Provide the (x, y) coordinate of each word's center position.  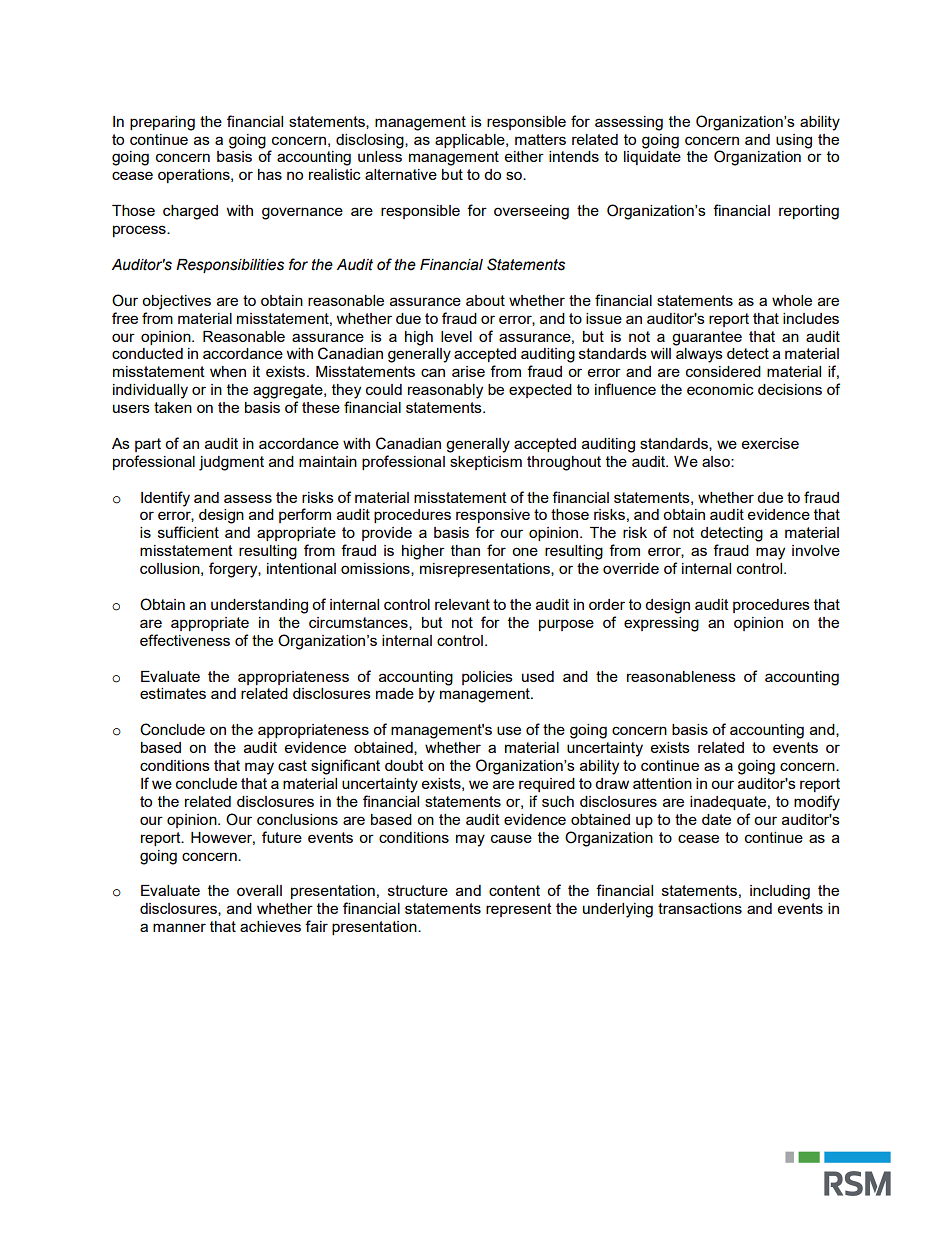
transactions (700, 908)
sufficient (188, 532)
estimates (173, 693)
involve (816, 550)
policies (487, 678)
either (524, 156)
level (456, 336)
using (794, 141)
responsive (493, 516)
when (228, 371)
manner (179, 927)
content (514, 890)
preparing (162, 123)
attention (662, 783)
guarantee (707, 338)
